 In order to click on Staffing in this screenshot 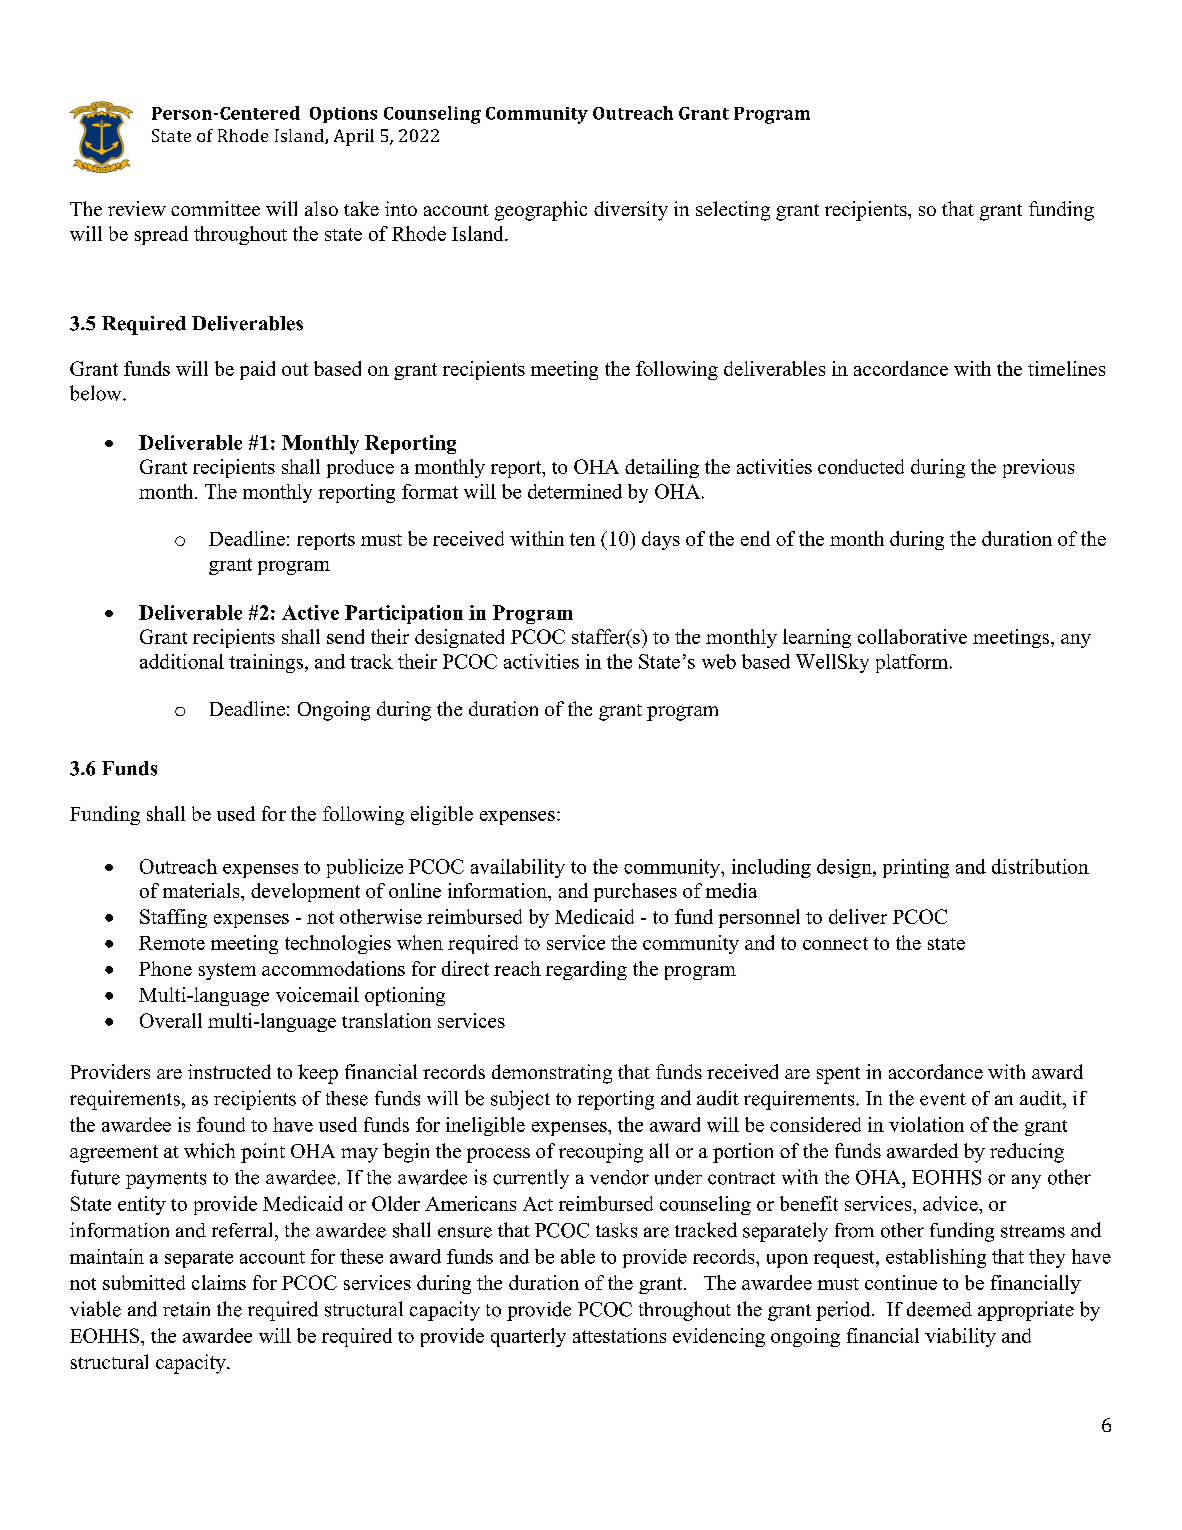, I will do `click(173, 918)`.
